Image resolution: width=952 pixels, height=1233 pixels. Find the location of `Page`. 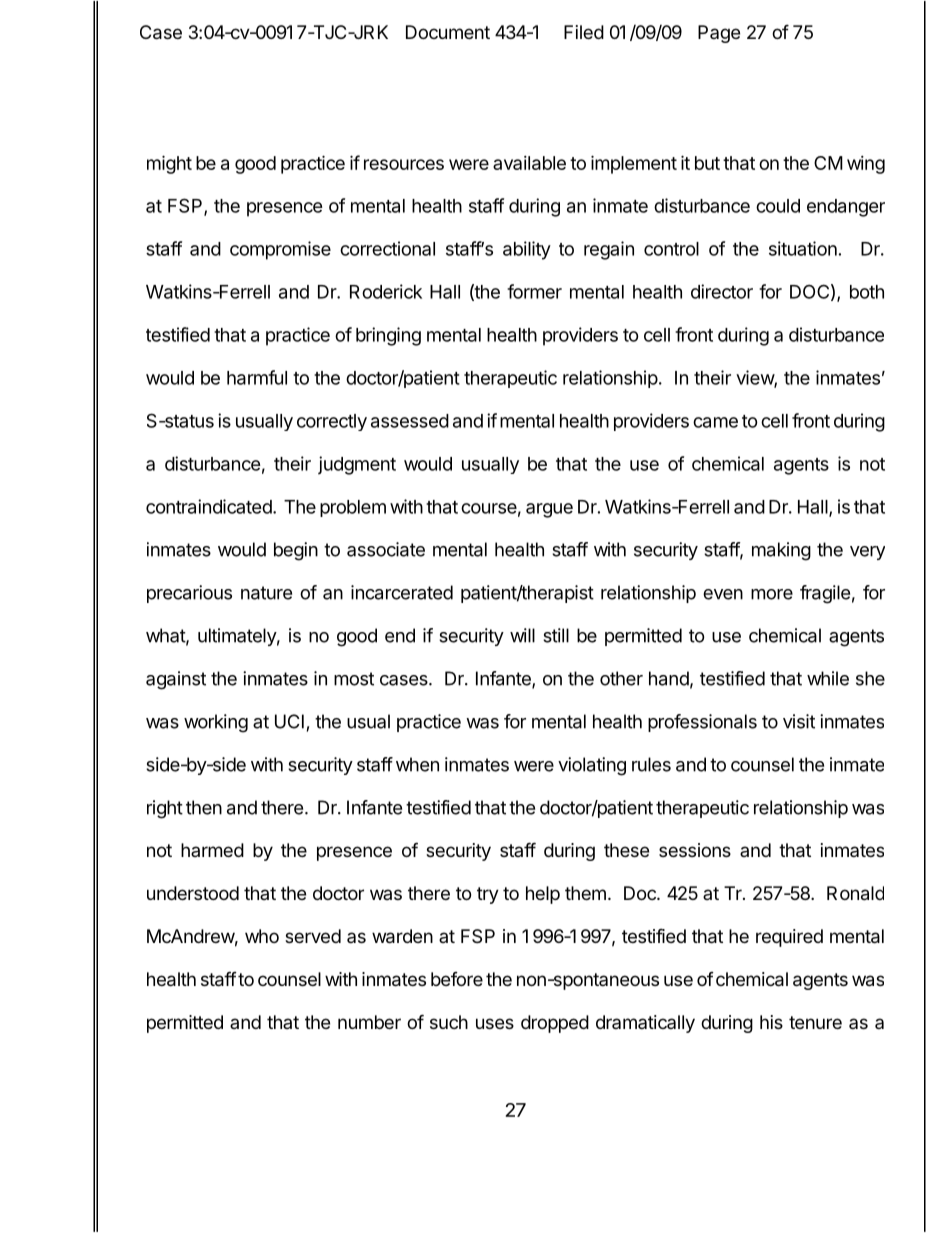

Page is located at coordinates (719, 34).
